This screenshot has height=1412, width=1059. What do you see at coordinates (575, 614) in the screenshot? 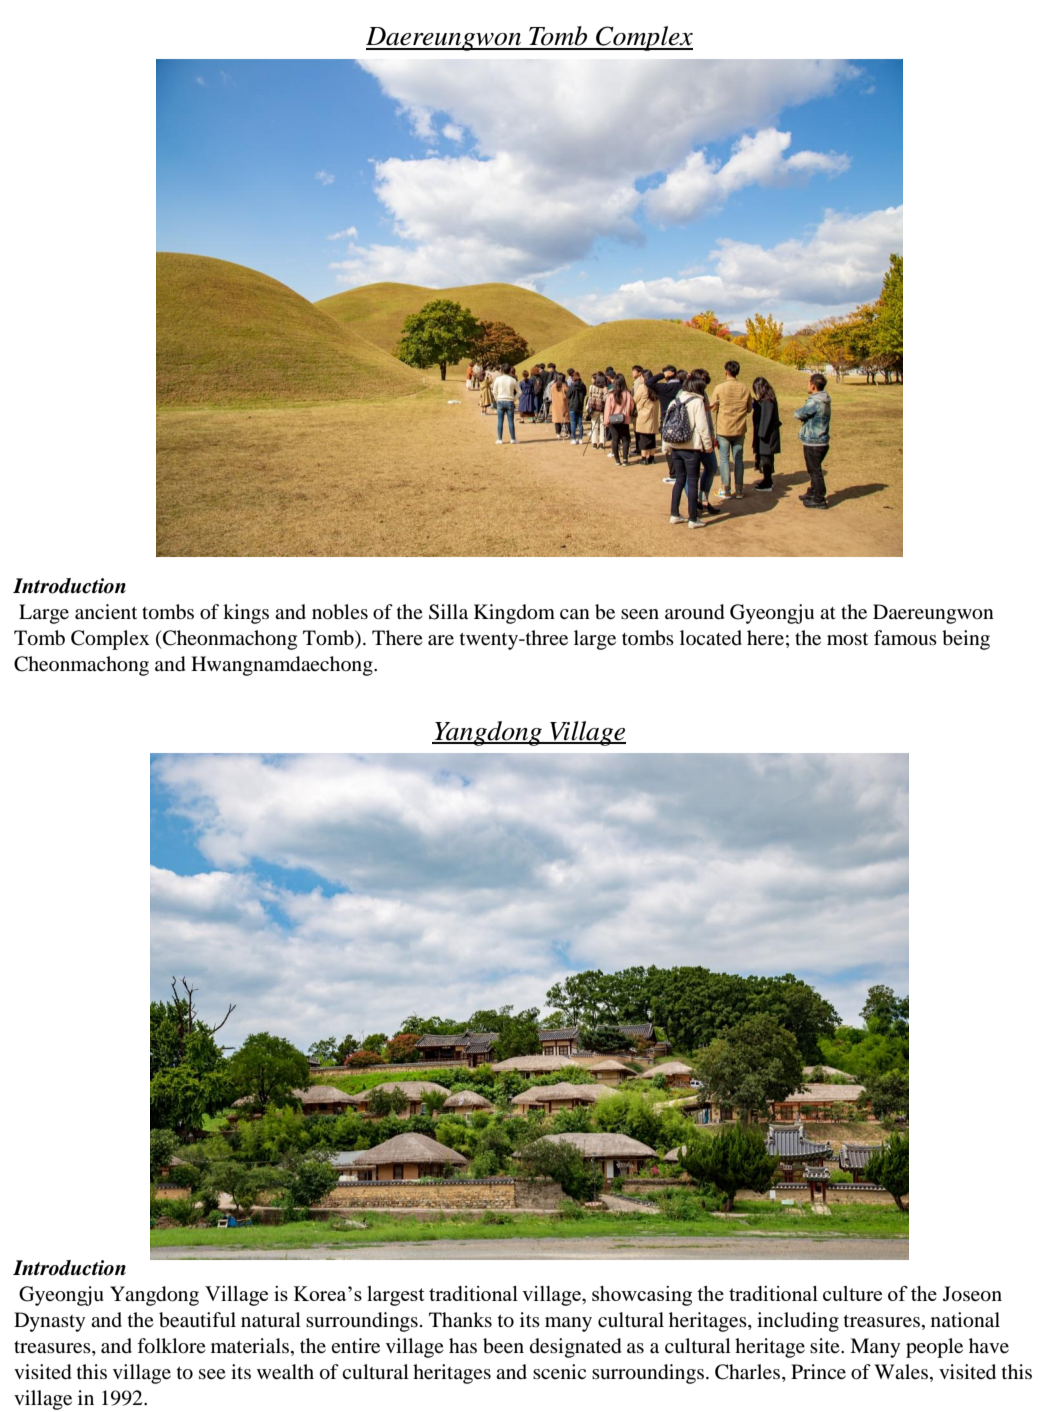
I see `can` at bounding box center [575, 614].
